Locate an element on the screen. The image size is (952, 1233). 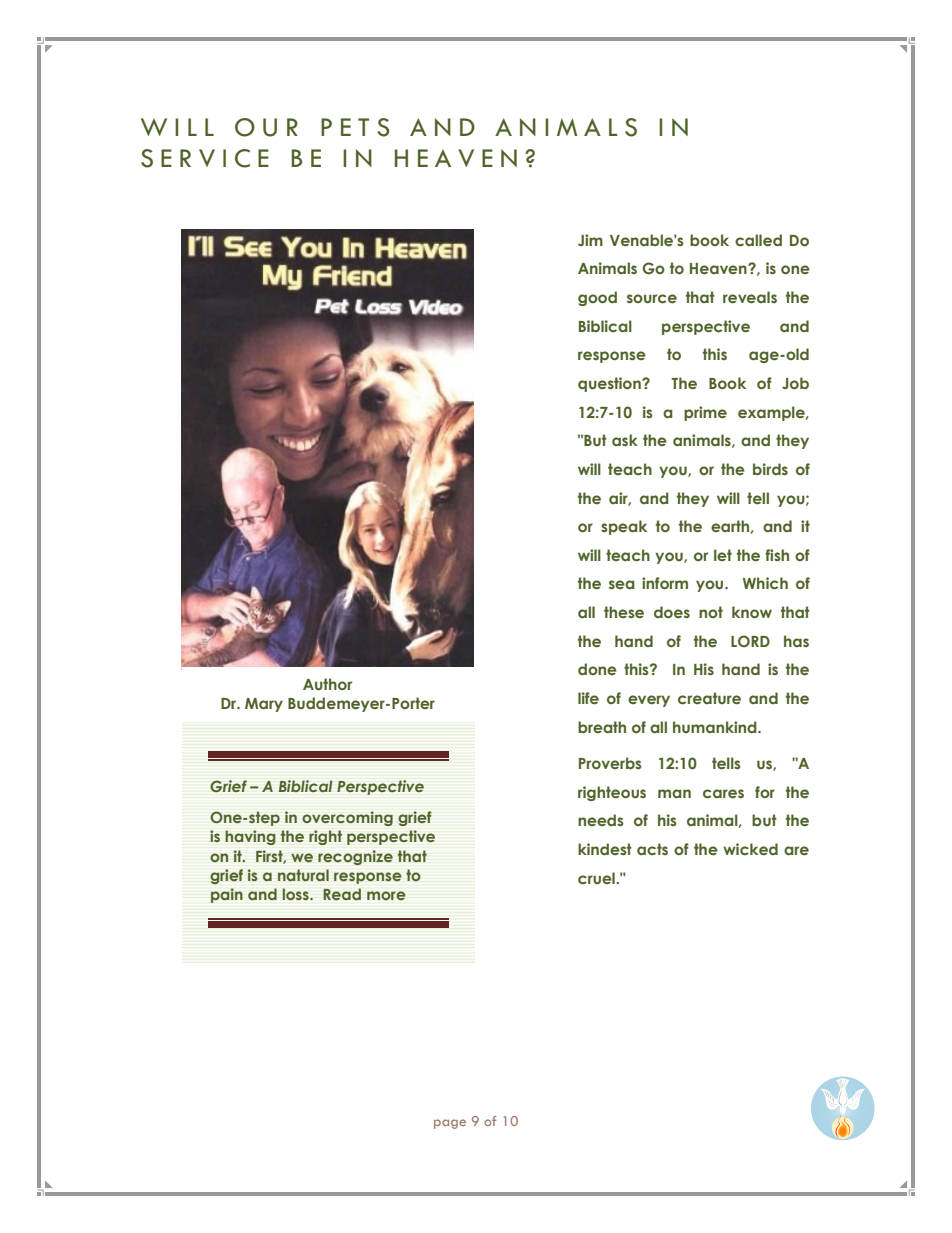
let is located at coordinates (723, 555).
